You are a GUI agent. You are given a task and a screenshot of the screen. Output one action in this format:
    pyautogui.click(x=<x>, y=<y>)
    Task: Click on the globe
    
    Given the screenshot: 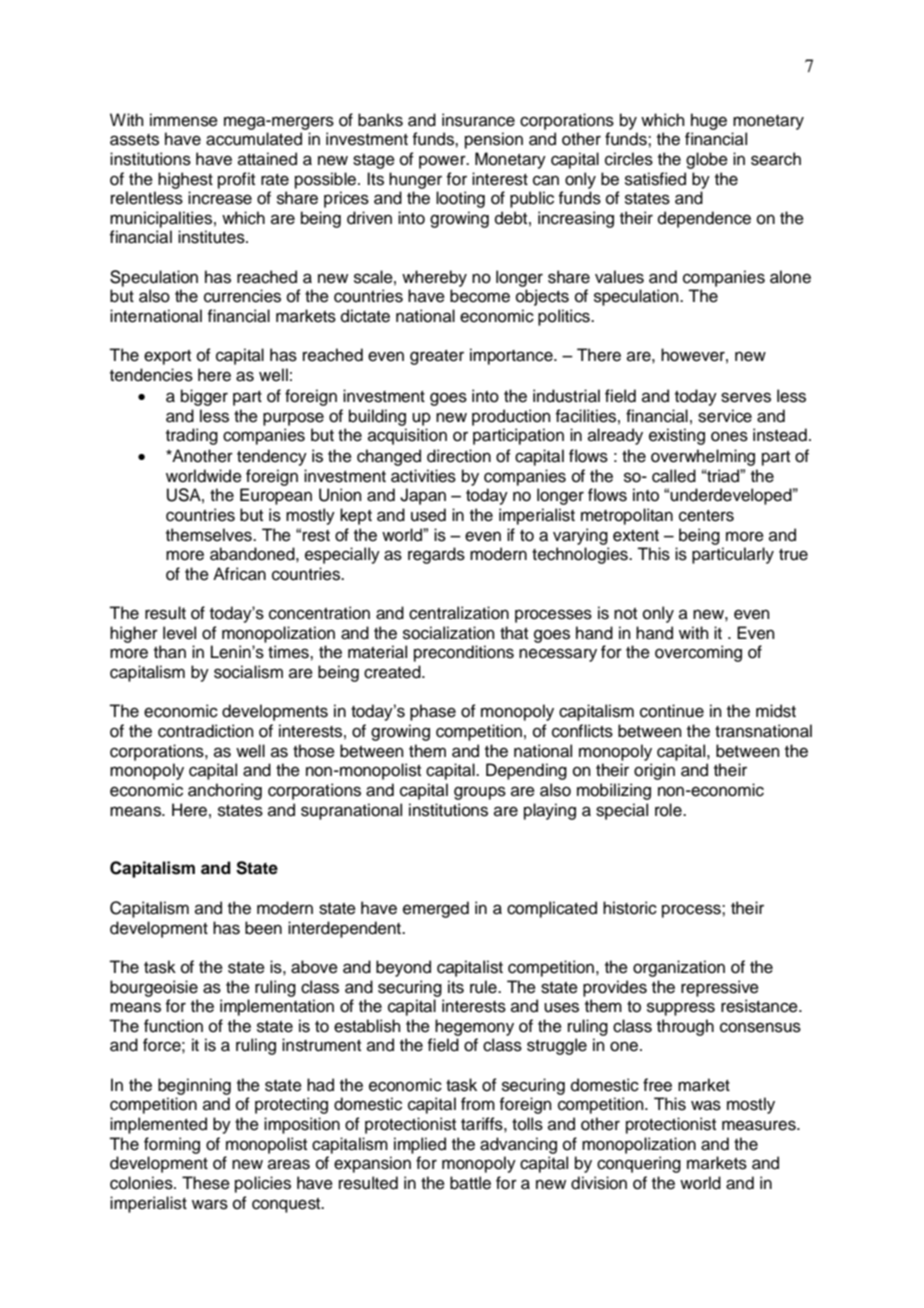 What is the action you would take?
    pyautogui.click(x=707, y=160)
